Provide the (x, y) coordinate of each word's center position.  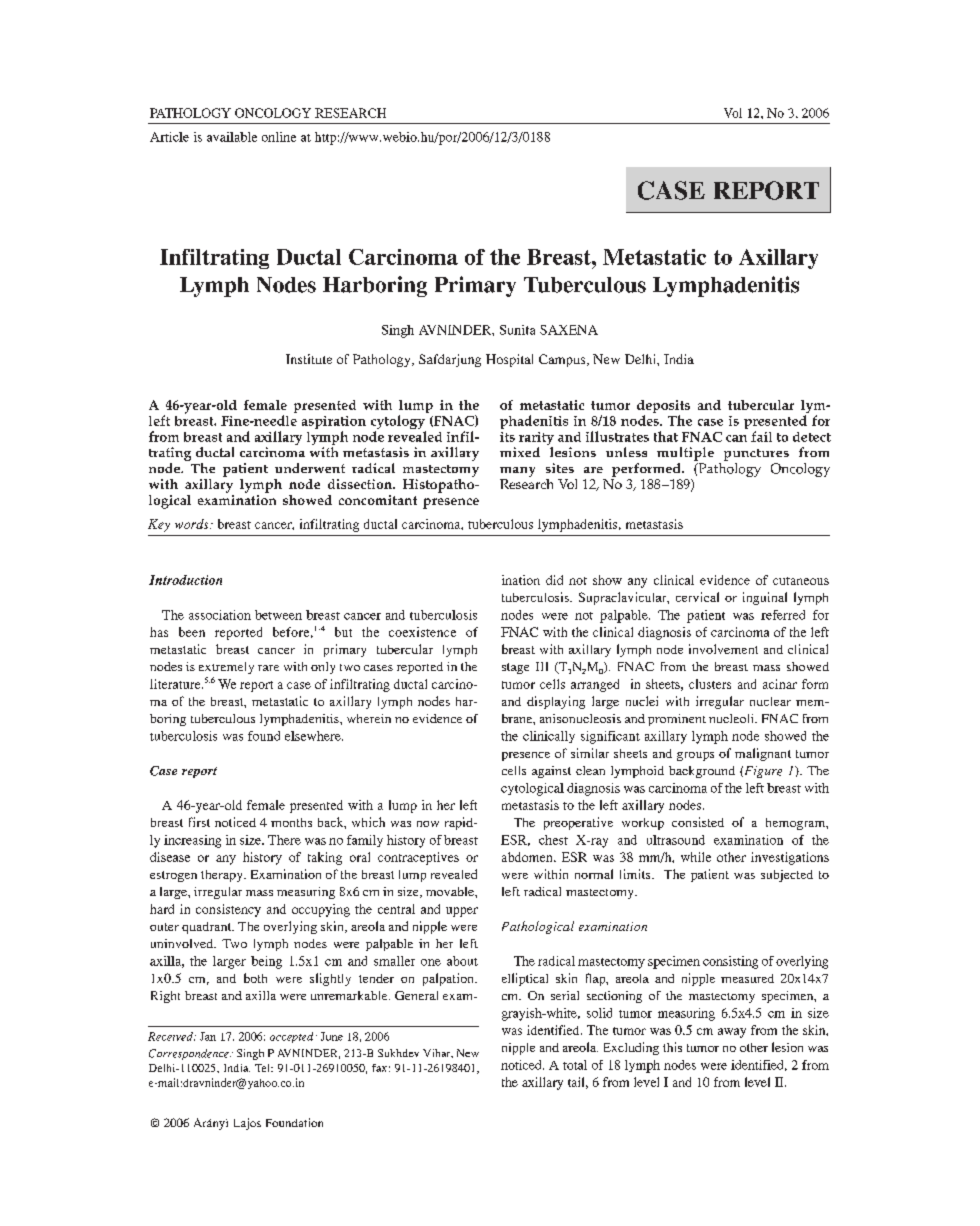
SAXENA (569, 330)
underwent (310, 468)
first (199, 822)
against (551, 772)
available (232, 137)
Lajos (247, 1124)
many (517, 472)
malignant (763, 754)
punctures (756, 455)
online (279, 137)
